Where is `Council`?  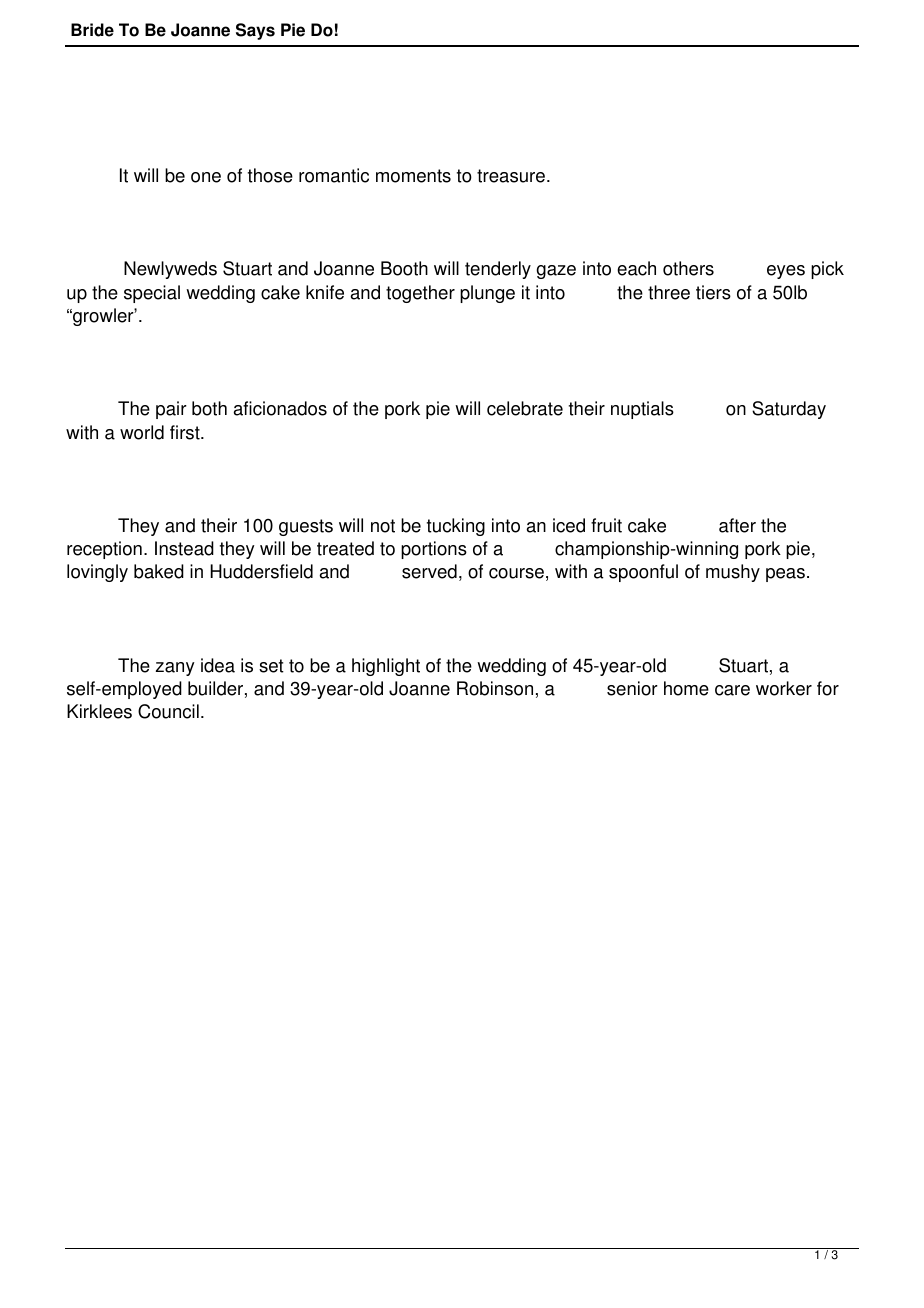
Council is located at coordinates (168, 711).
